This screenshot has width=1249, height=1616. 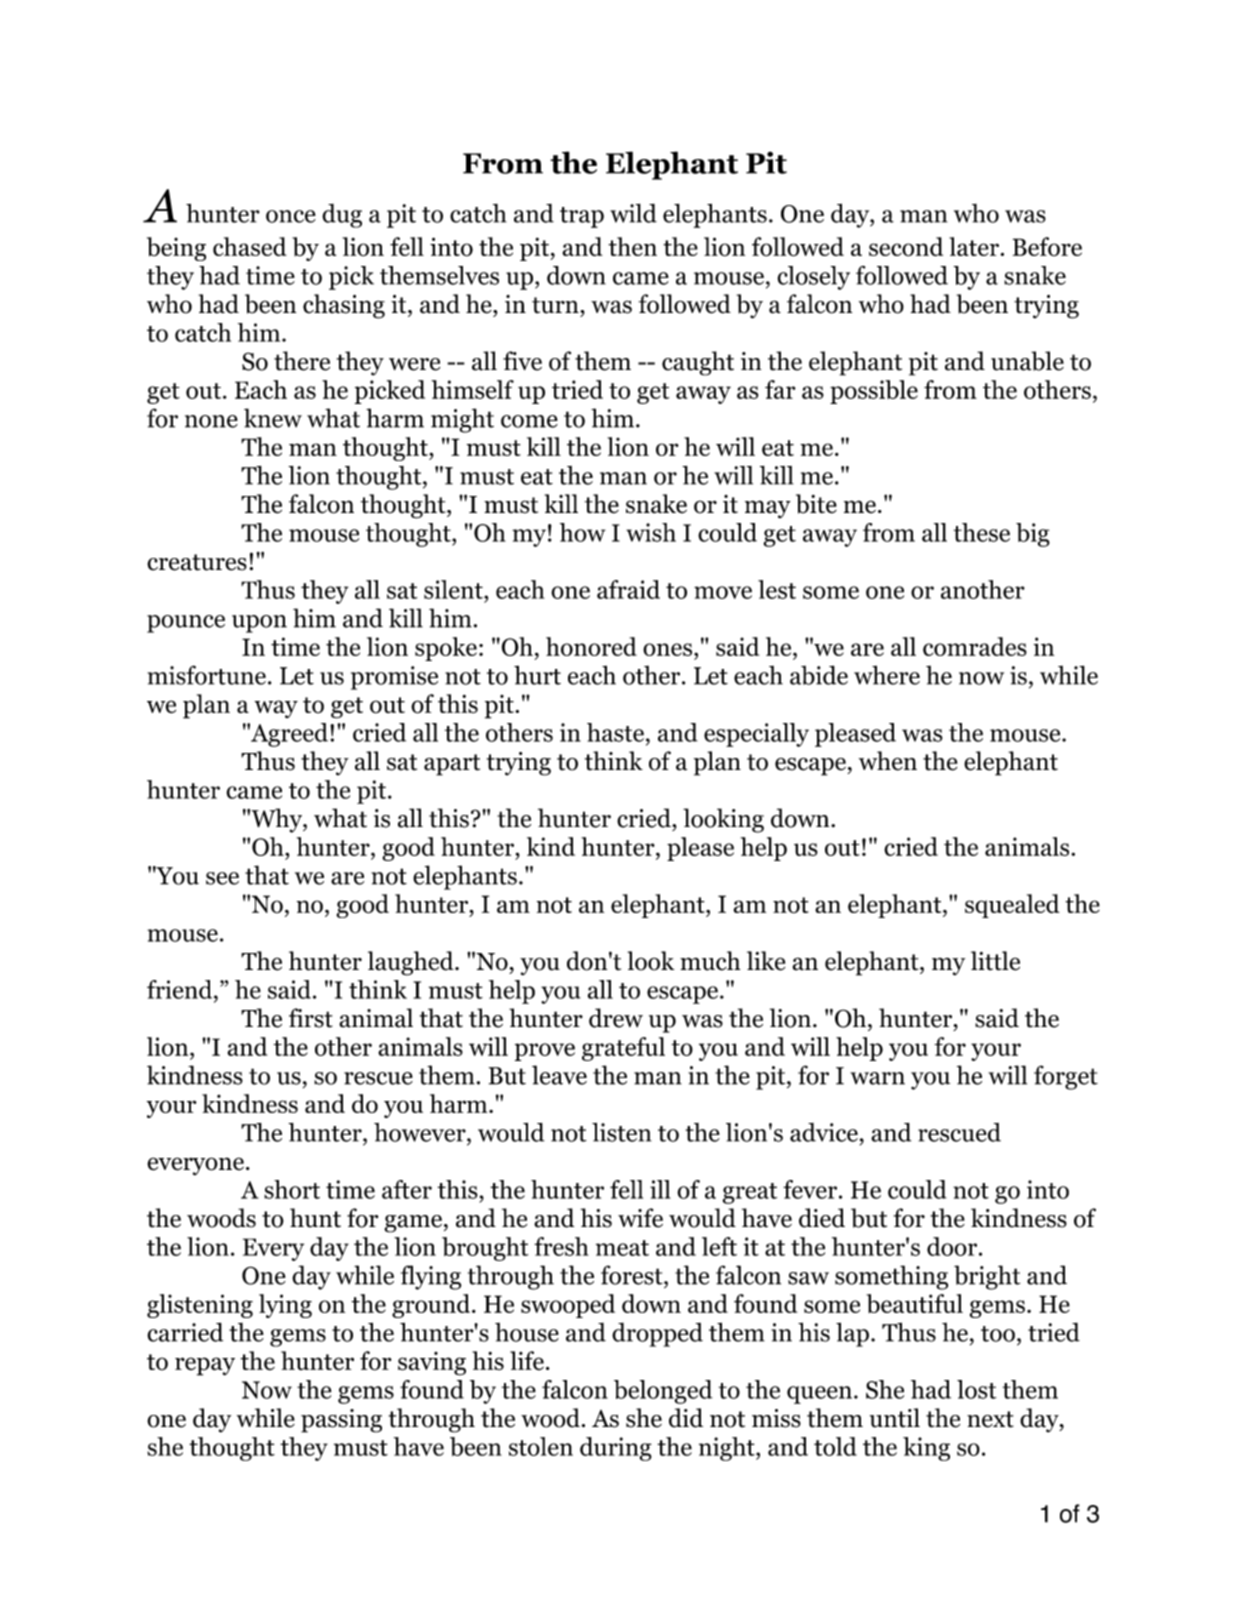 I want to click on honored, so click(x=591, y=646).
